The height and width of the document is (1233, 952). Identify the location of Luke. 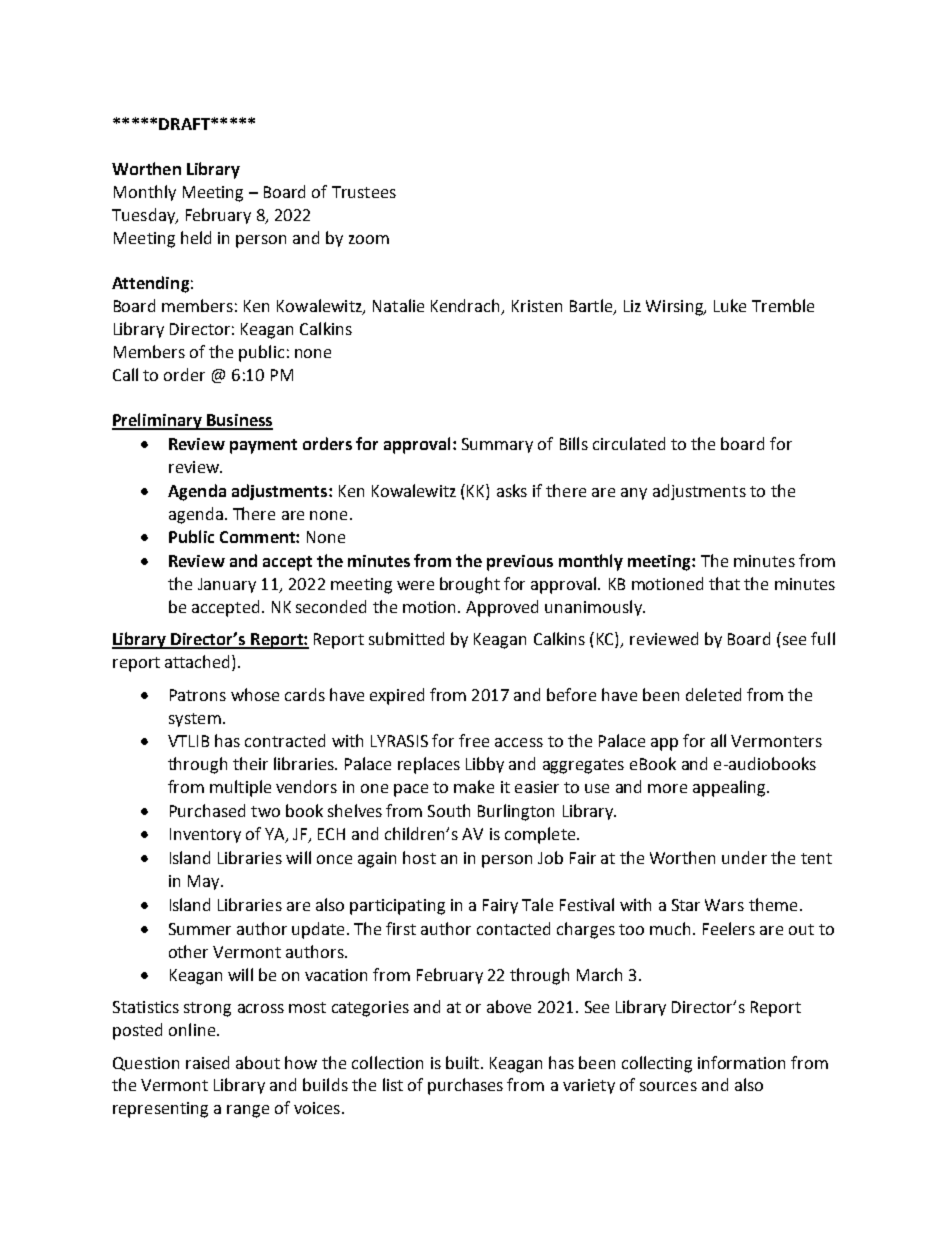
(730, 305).
